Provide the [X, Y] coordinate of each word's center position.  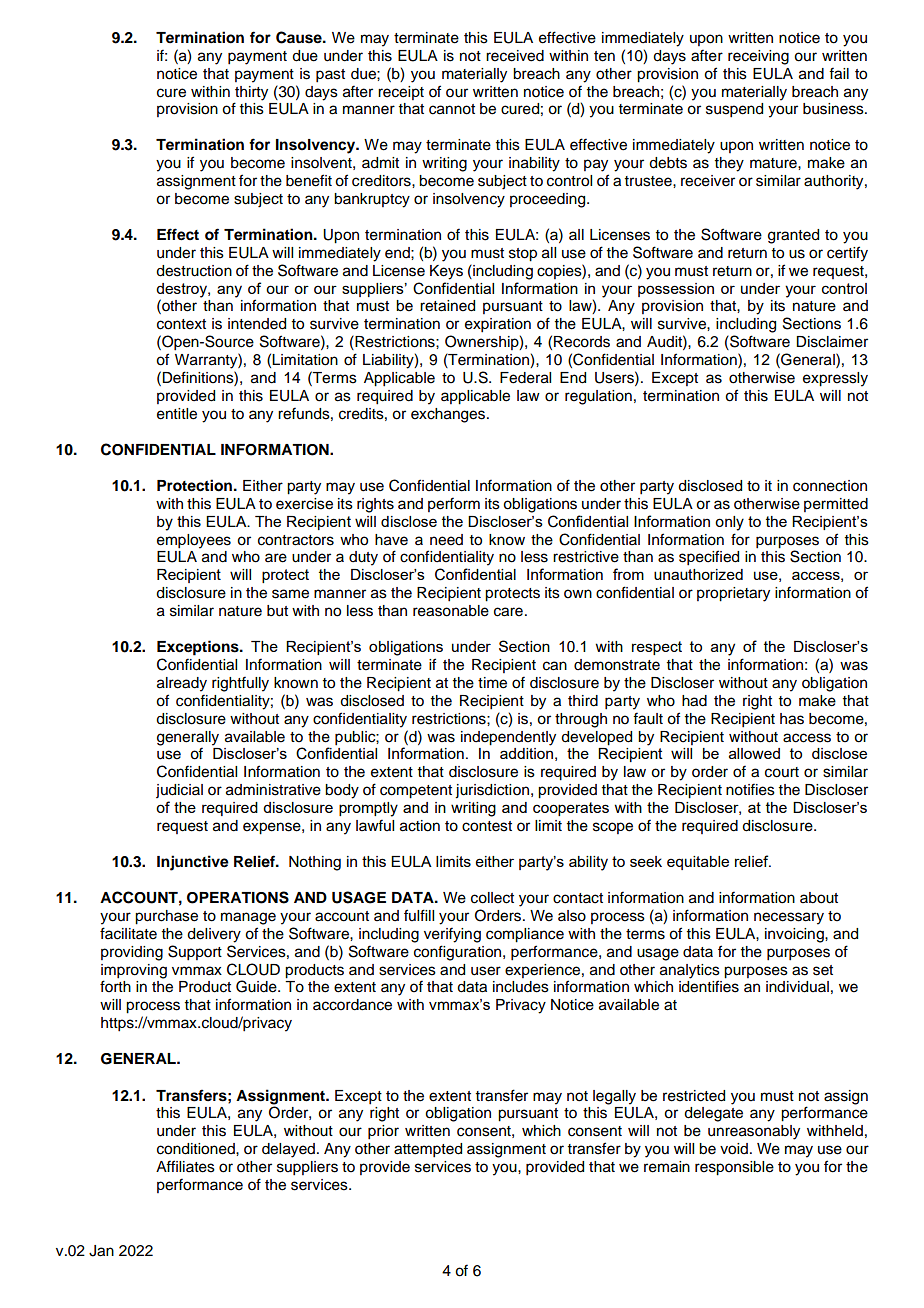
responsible [734, 1168]
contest [487, 826]
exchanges [449, 415]
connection [830, 486]
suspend [734, 110]
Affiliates [185, 1166]
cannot [452, 109]
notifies [750, 789]
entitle [177, 414]
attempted [428, 1150]
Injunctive [193, 863]
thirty [251, 93]
